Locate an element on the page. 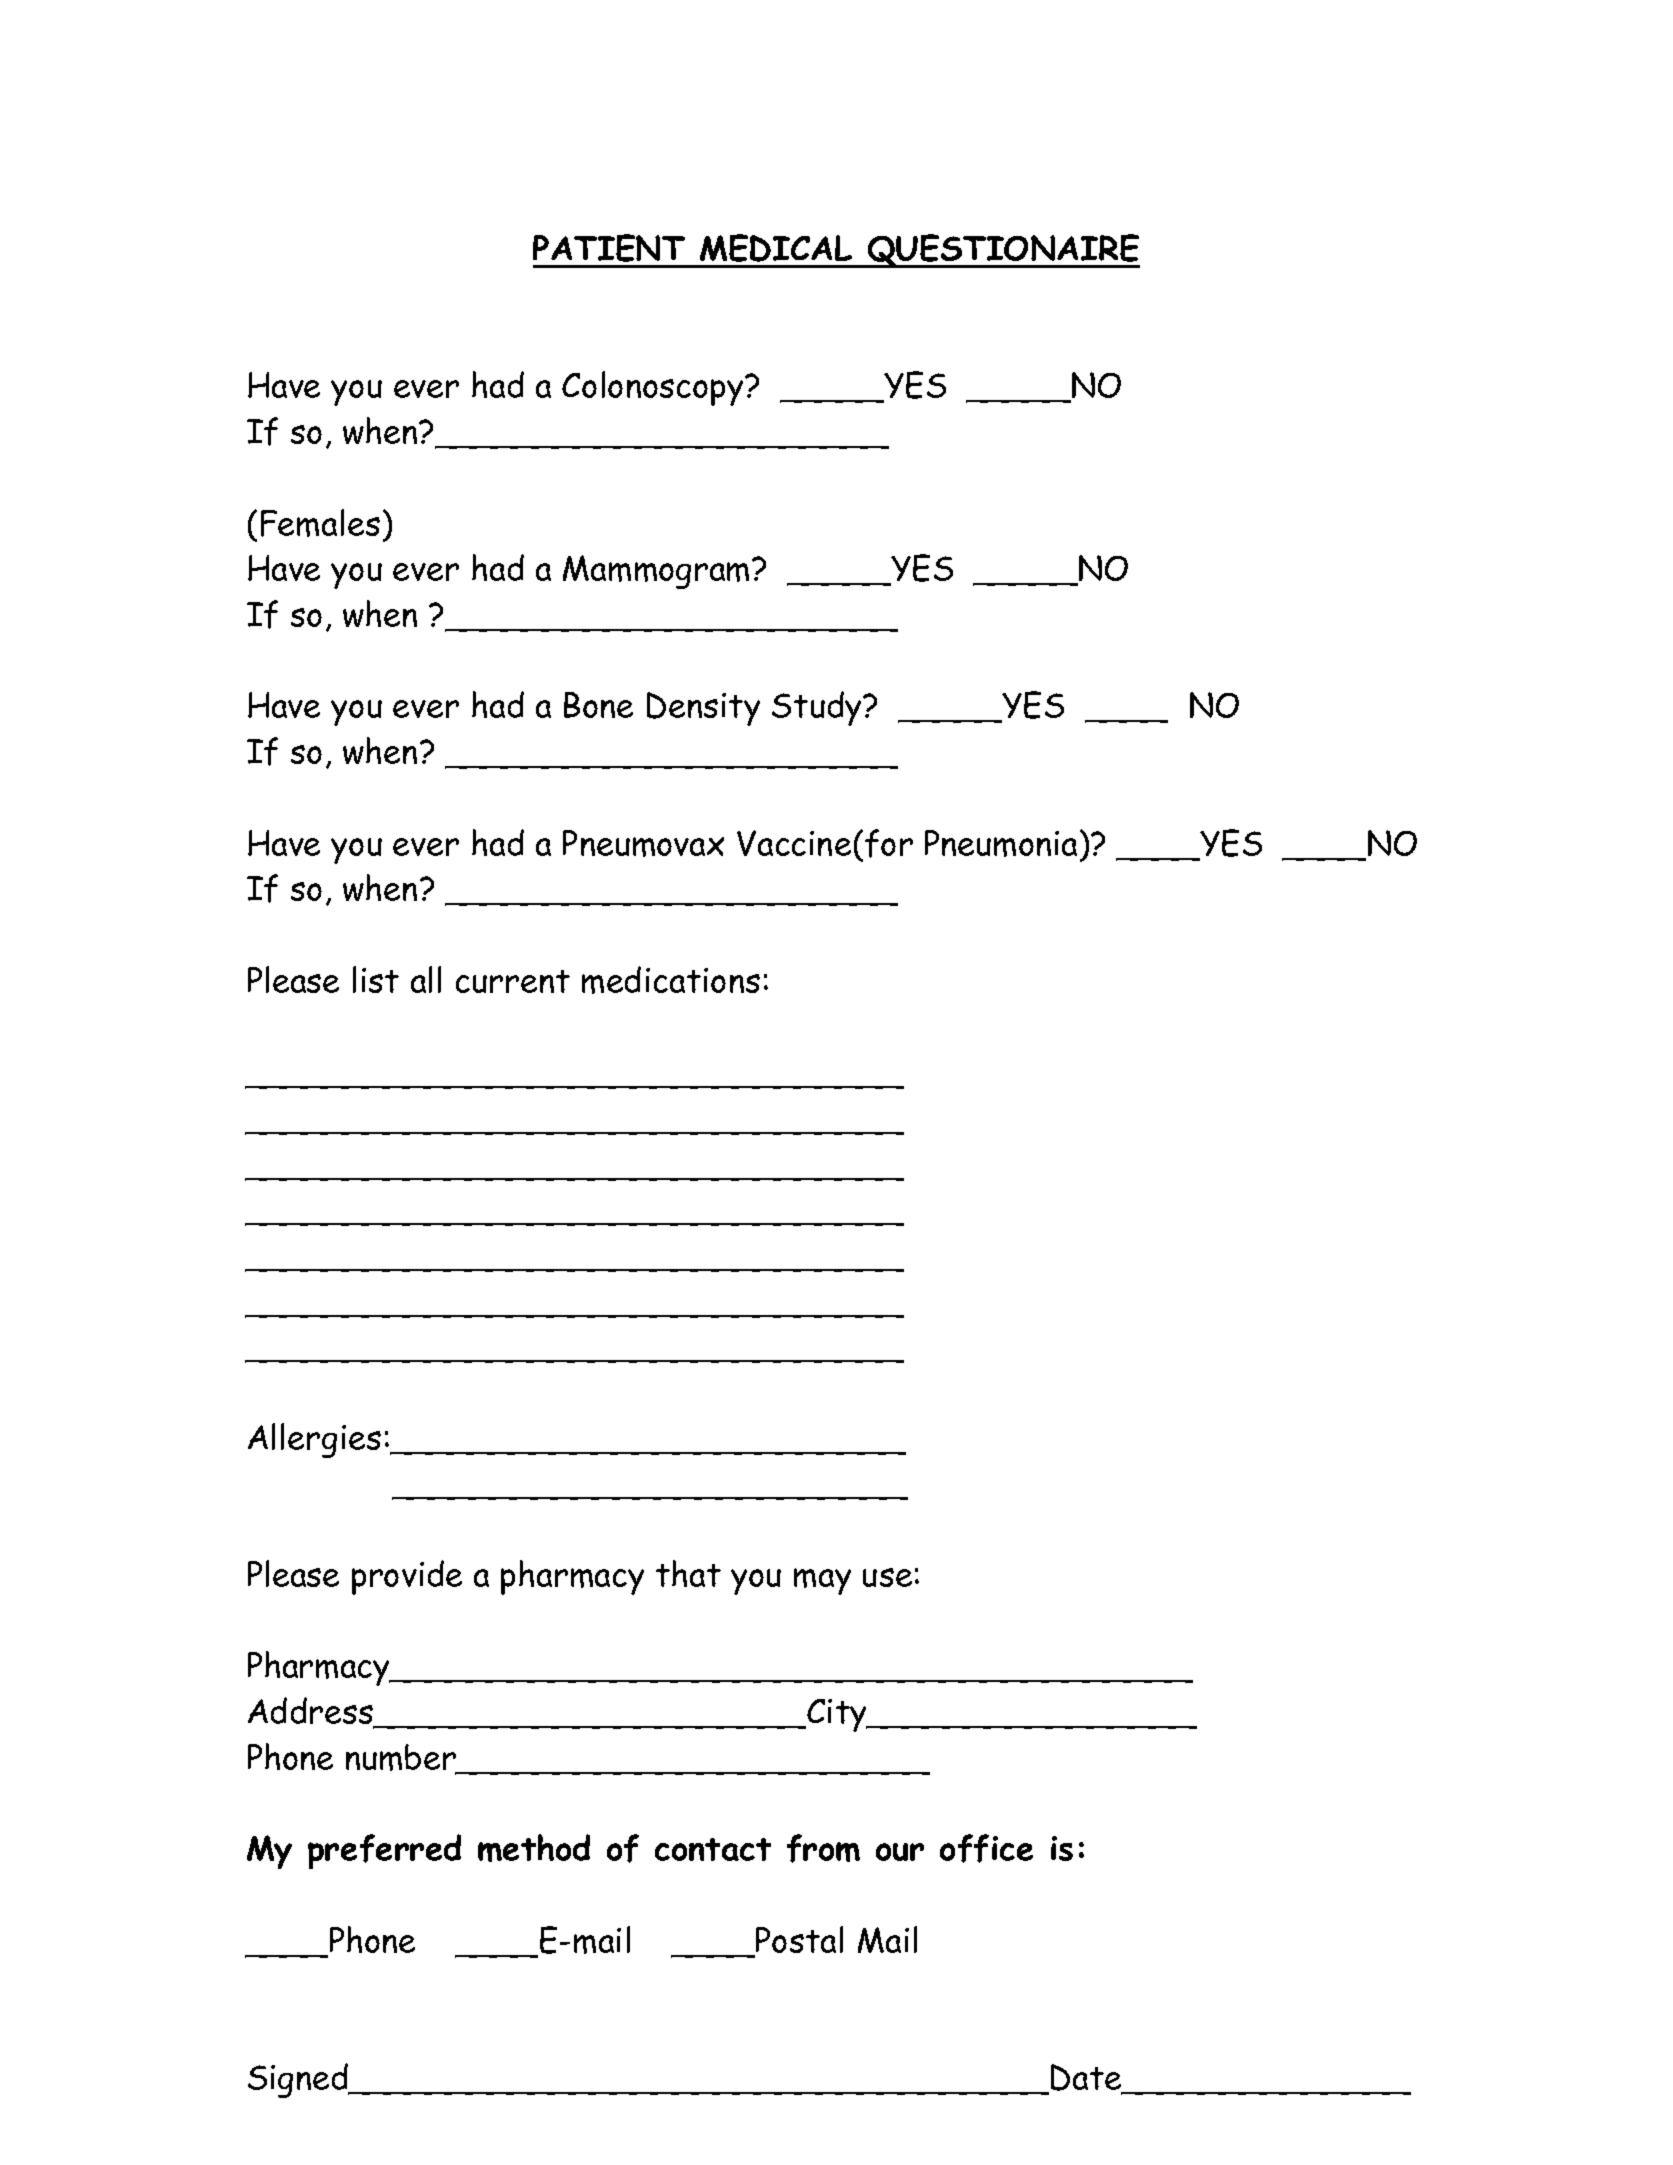  list is located at coordinates (376, 979).
